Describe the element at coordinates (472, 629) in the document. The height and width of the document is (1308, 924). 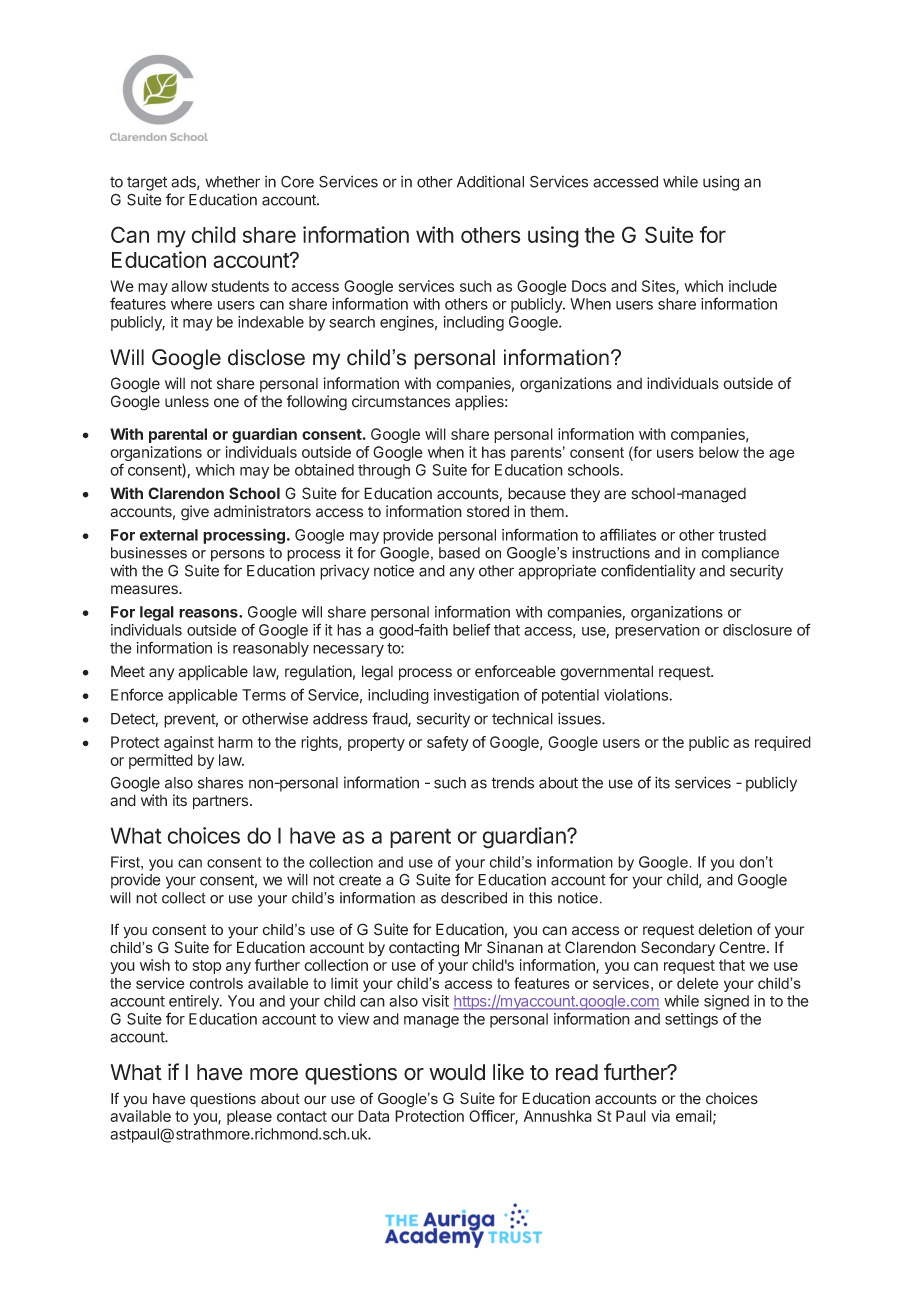
I see `belief` at that location.
